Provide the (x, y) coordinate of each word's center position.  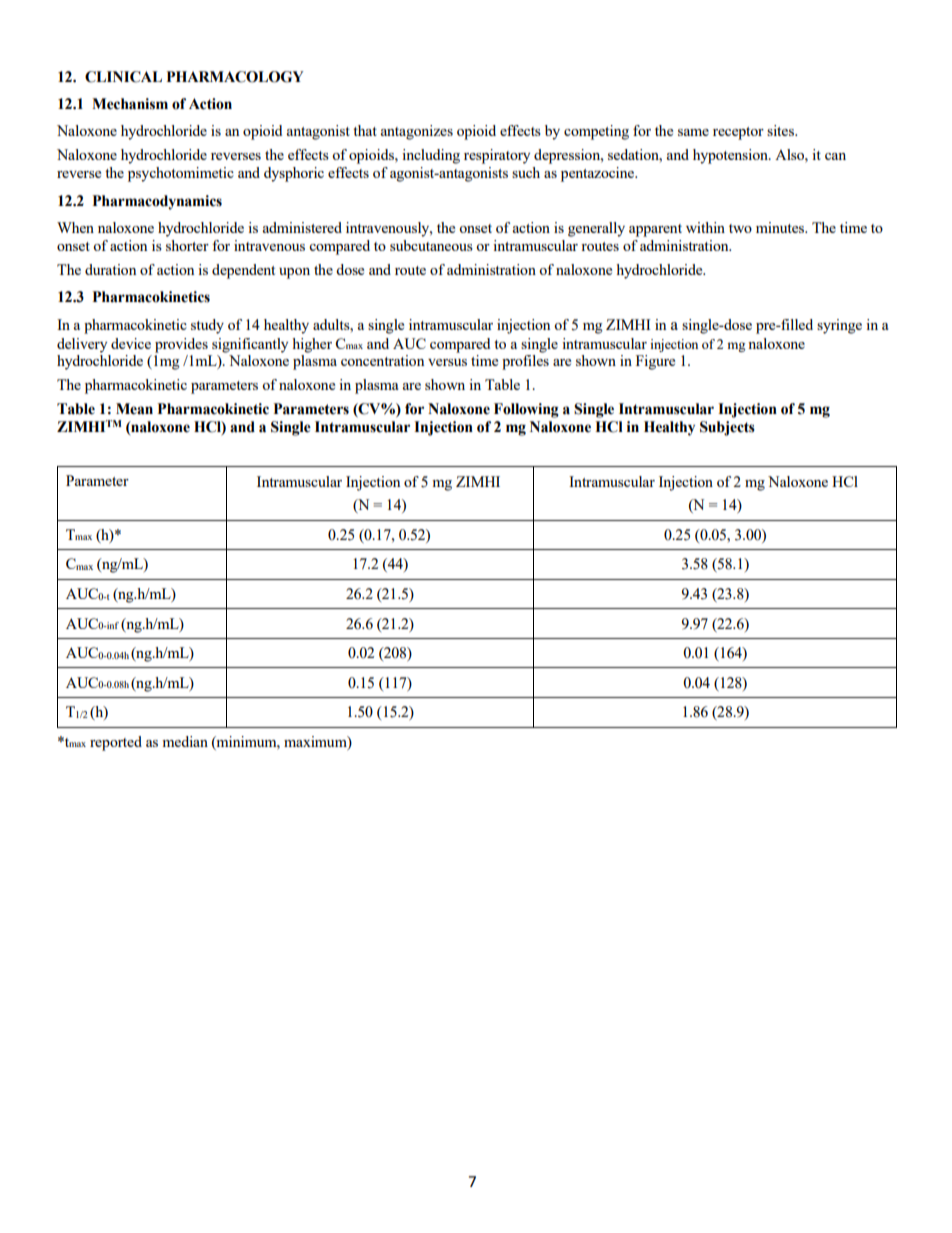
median (185, 741)
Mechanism (130, 104)
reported (116, 743)
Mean (134, 409)
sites (781, 130)
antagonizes (417, 132)
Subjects (727, 428)
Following (526, 410)
